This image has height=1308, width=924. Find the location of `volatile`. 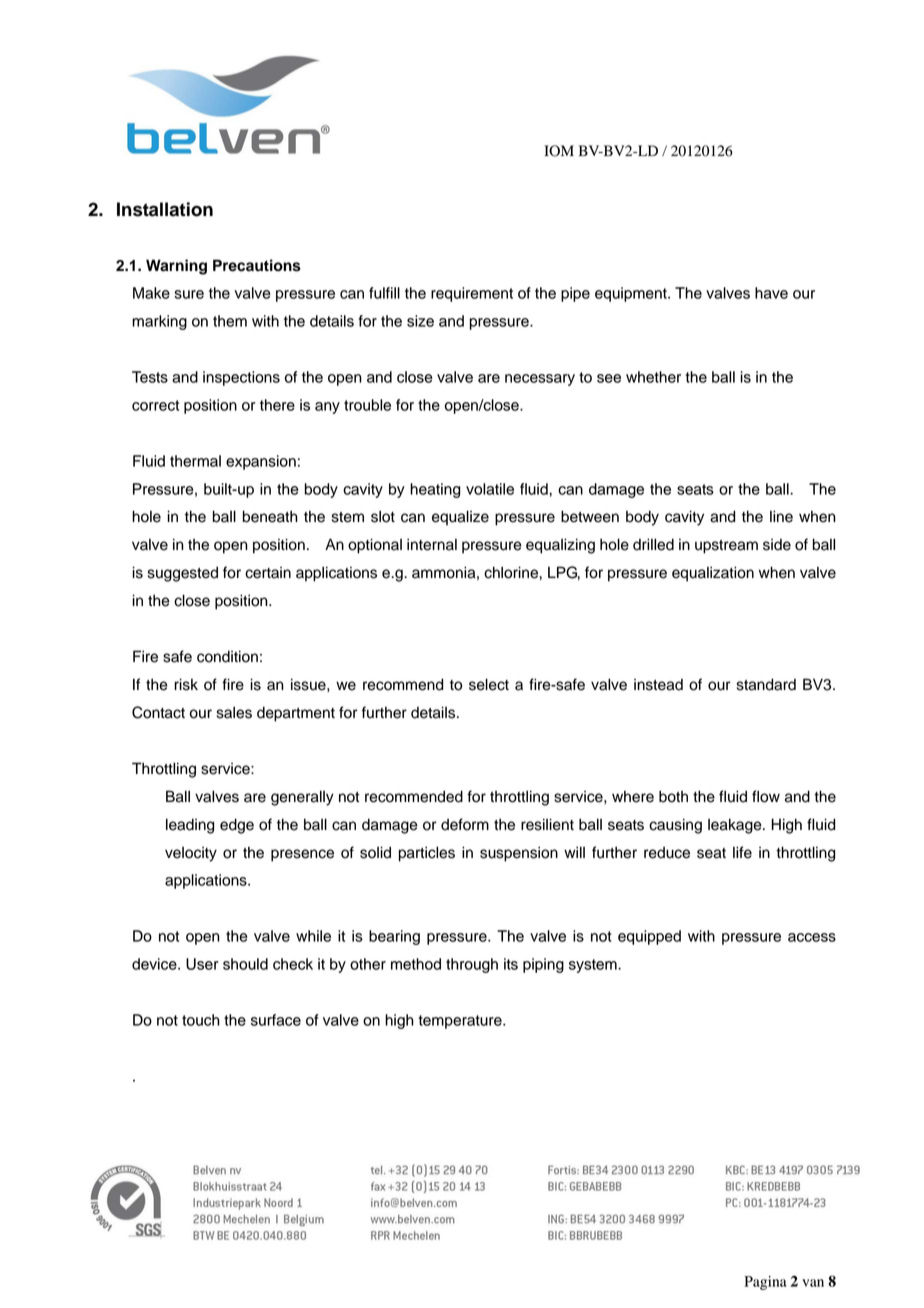

volatile is located at coordinates (490, 489).
